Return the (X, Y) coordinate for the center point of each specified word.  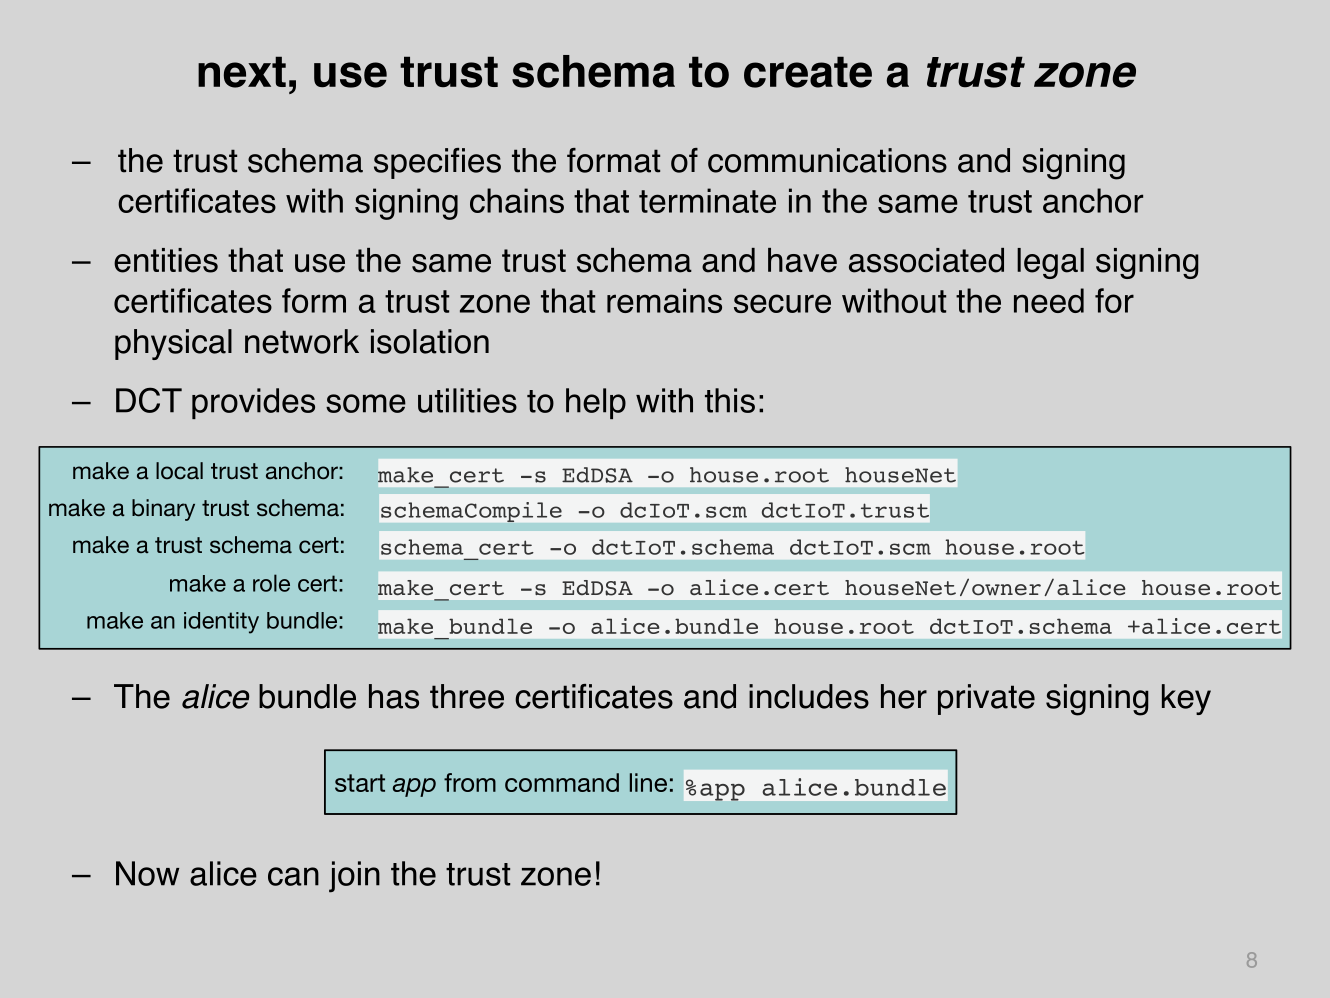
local (179, 470)
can (293, 876)
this (730, 400)
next (242, 72)
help (596, 403)
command (562, 782)
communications (827, 160)
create (808, 72)
